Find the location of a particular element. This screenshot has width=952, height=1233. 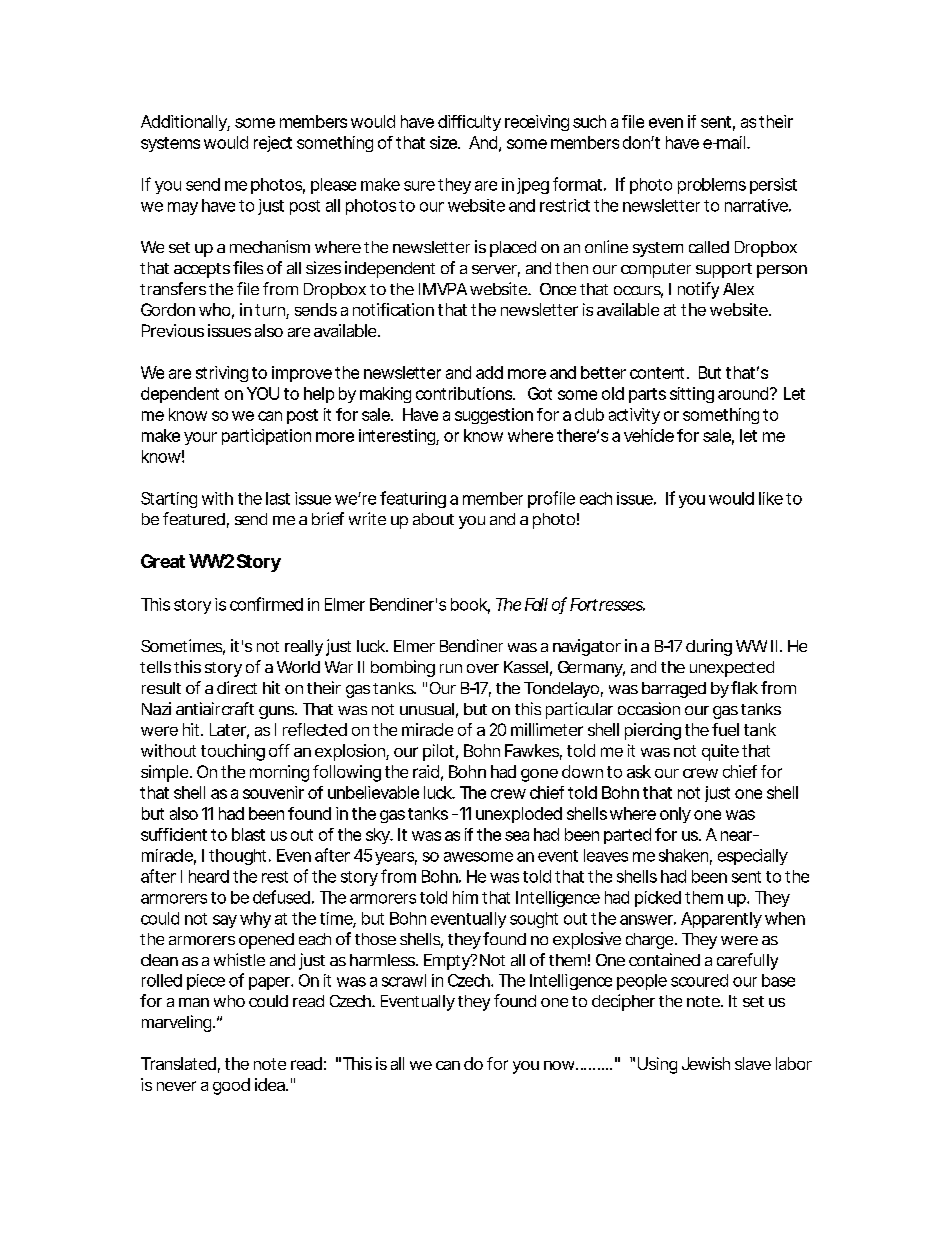

like is located at coordinates (771, 498).
